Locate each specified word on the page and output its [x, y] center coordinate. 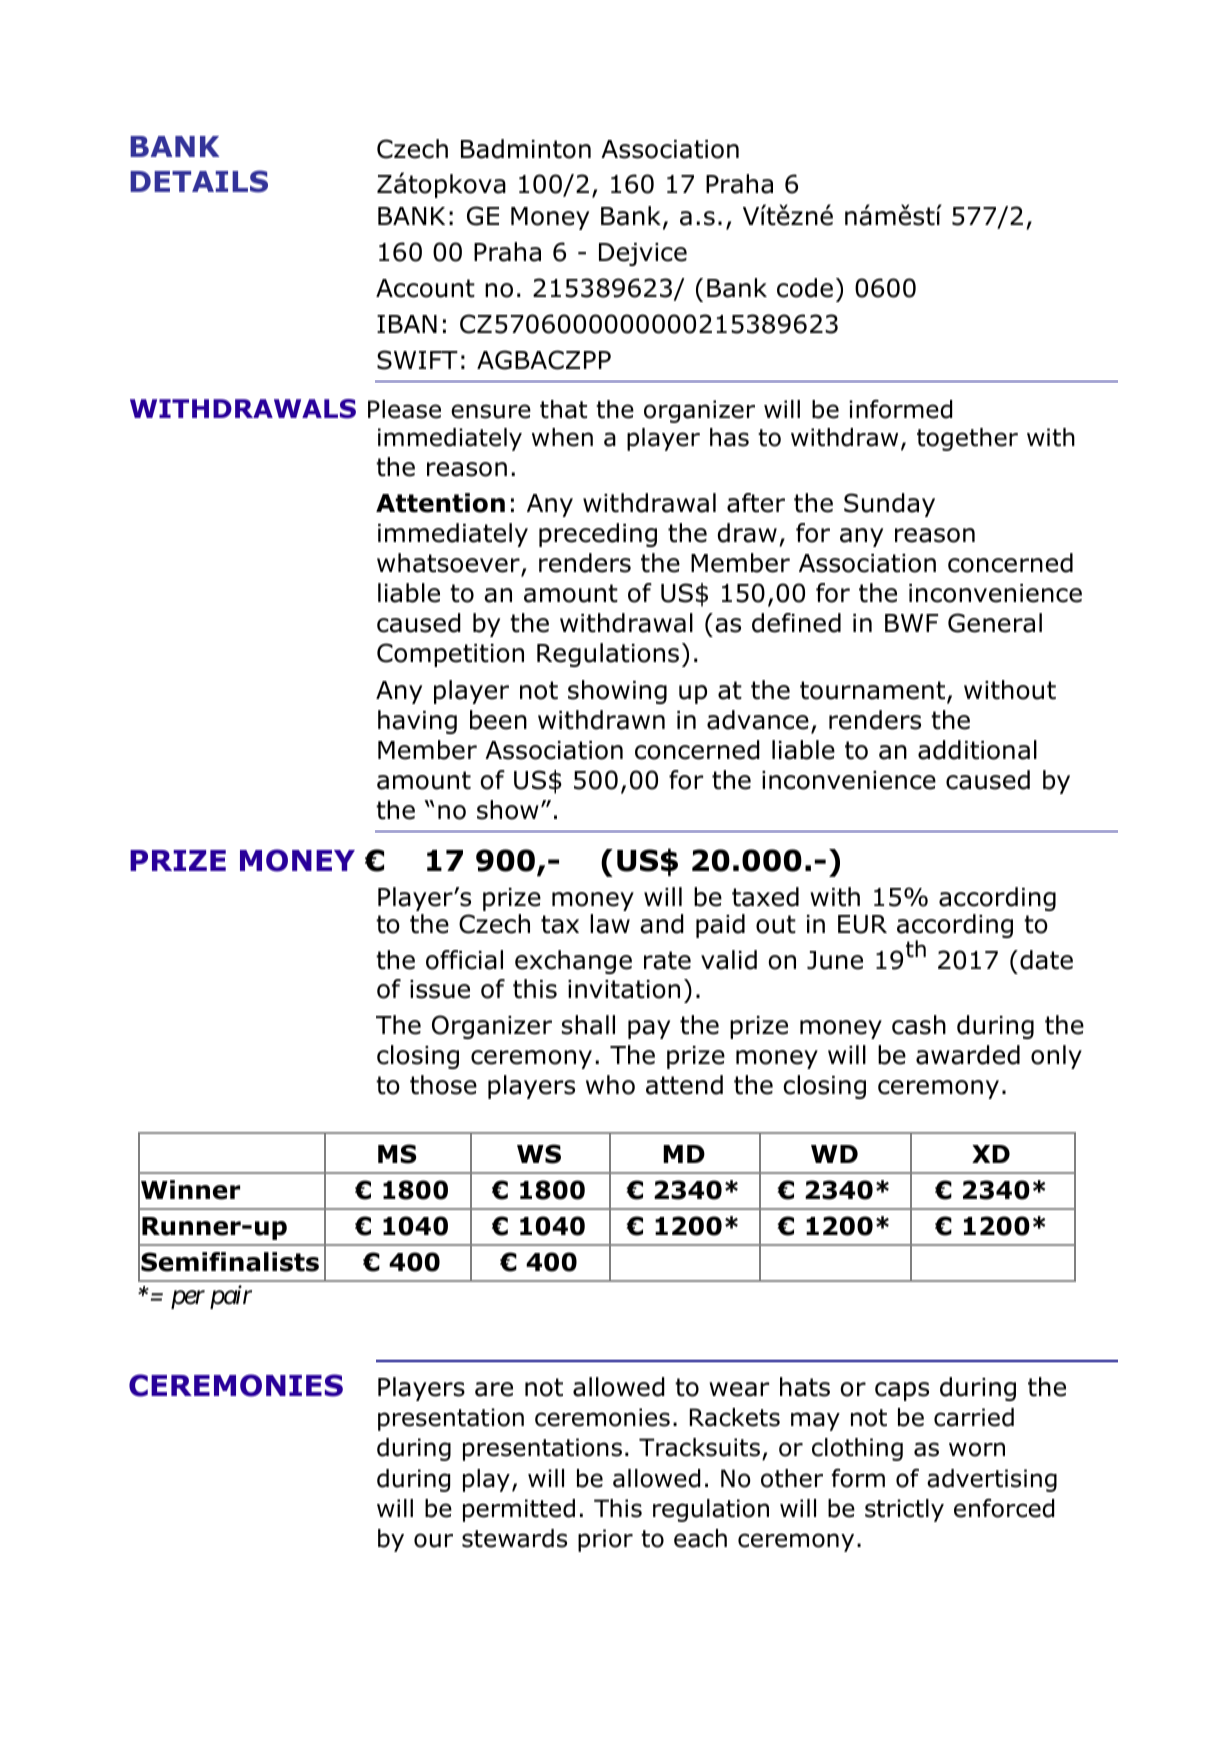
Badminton [526, 149]
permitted [519, 1510]
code [805, 288]
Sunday [889, 505]
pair [231, 1297]
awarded [968, 1055]
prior [605, 1540]
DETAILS [199, 181]
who [610, 1085]
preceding [598, 535]
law [610, 924]
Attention [440, 503]
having [417, 722]
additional [977, 750]
